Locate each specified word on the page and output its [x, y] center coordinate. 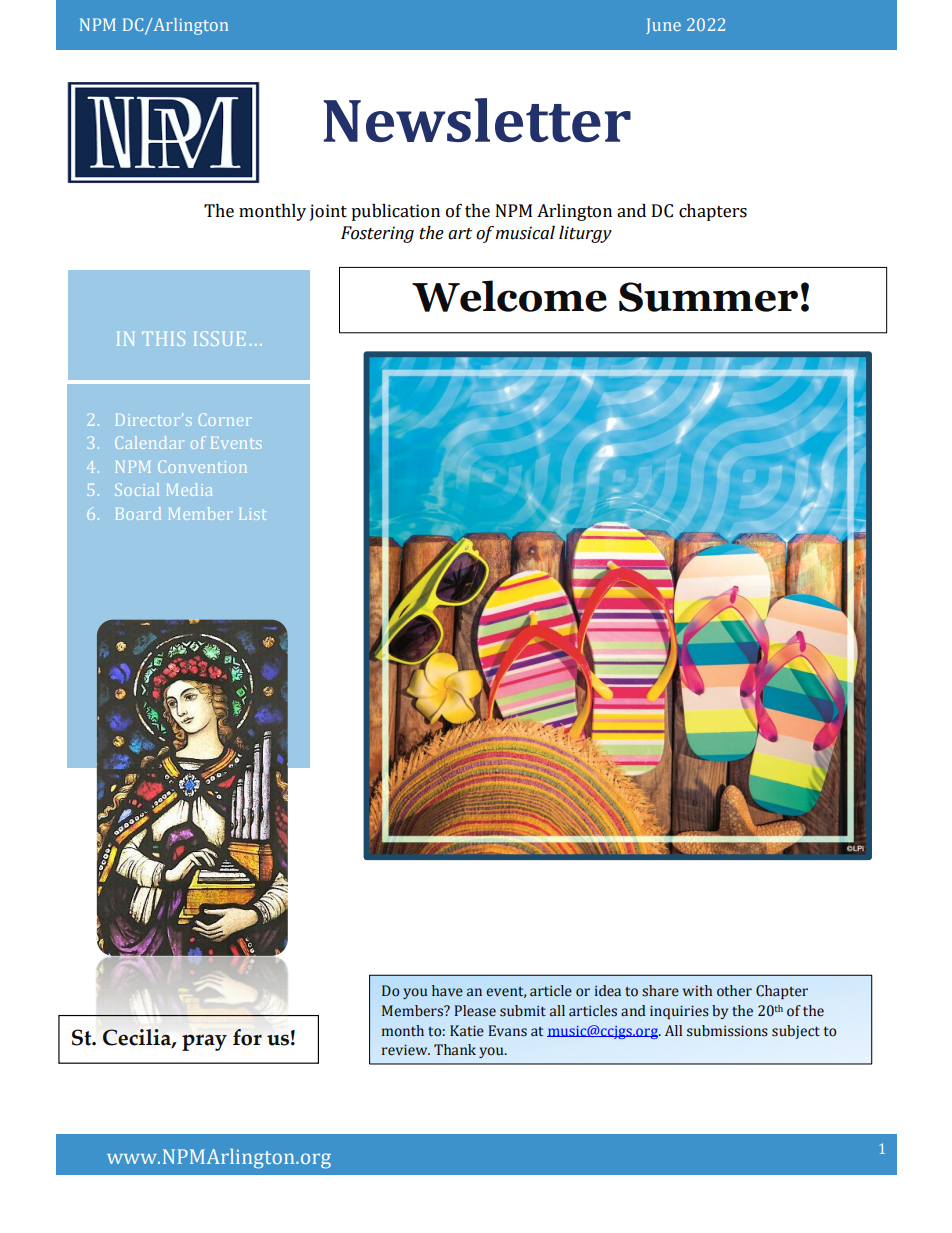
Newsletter [477, 120]
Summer [708, 297]
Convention [202, 466]
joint [328, 212]
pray [204, 1042]
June [663, 26]
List [252, 514]
